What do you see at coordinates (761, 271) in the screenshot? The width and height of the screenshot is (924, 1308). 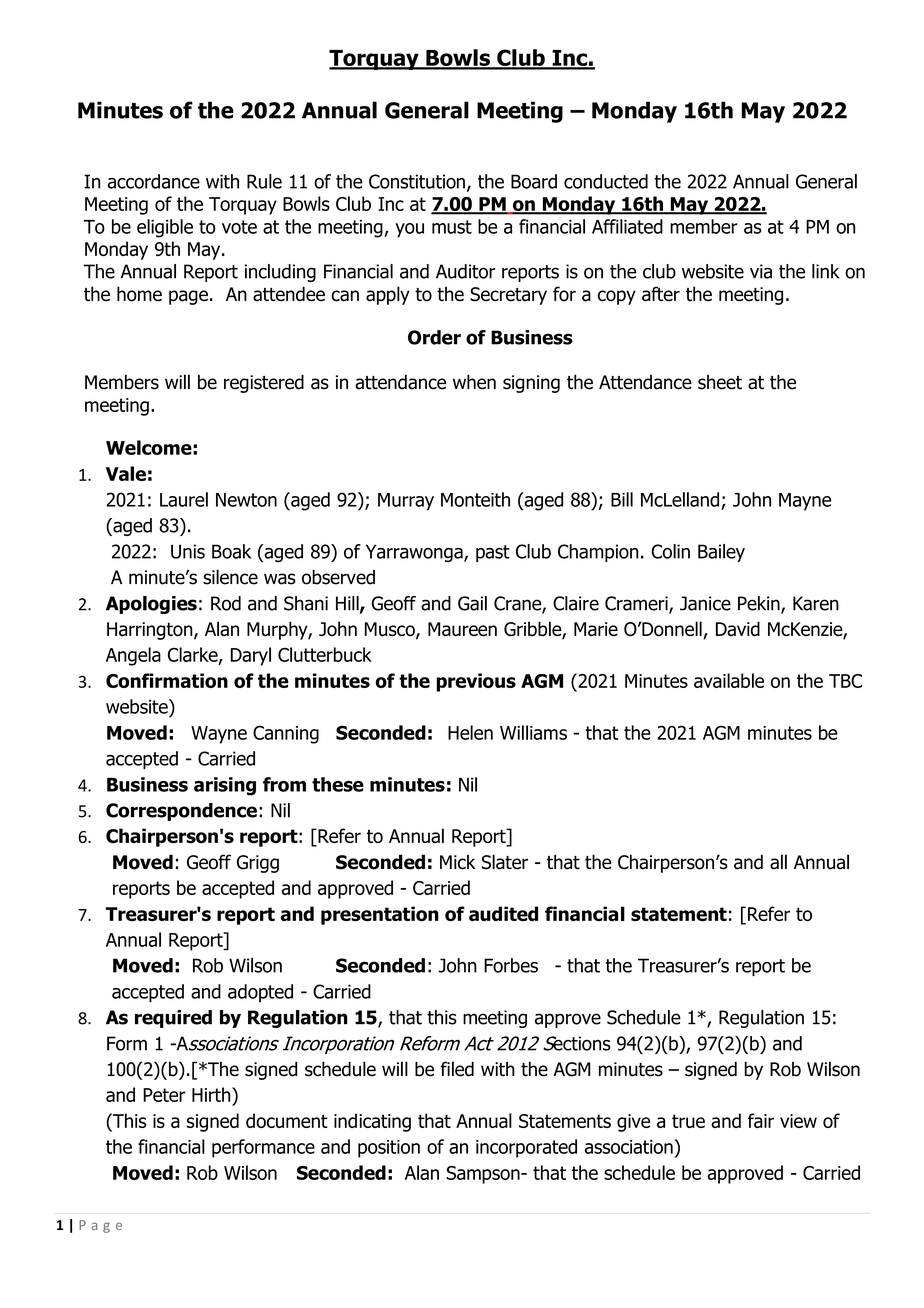 I see `via` at bounding box center [761, 271].
